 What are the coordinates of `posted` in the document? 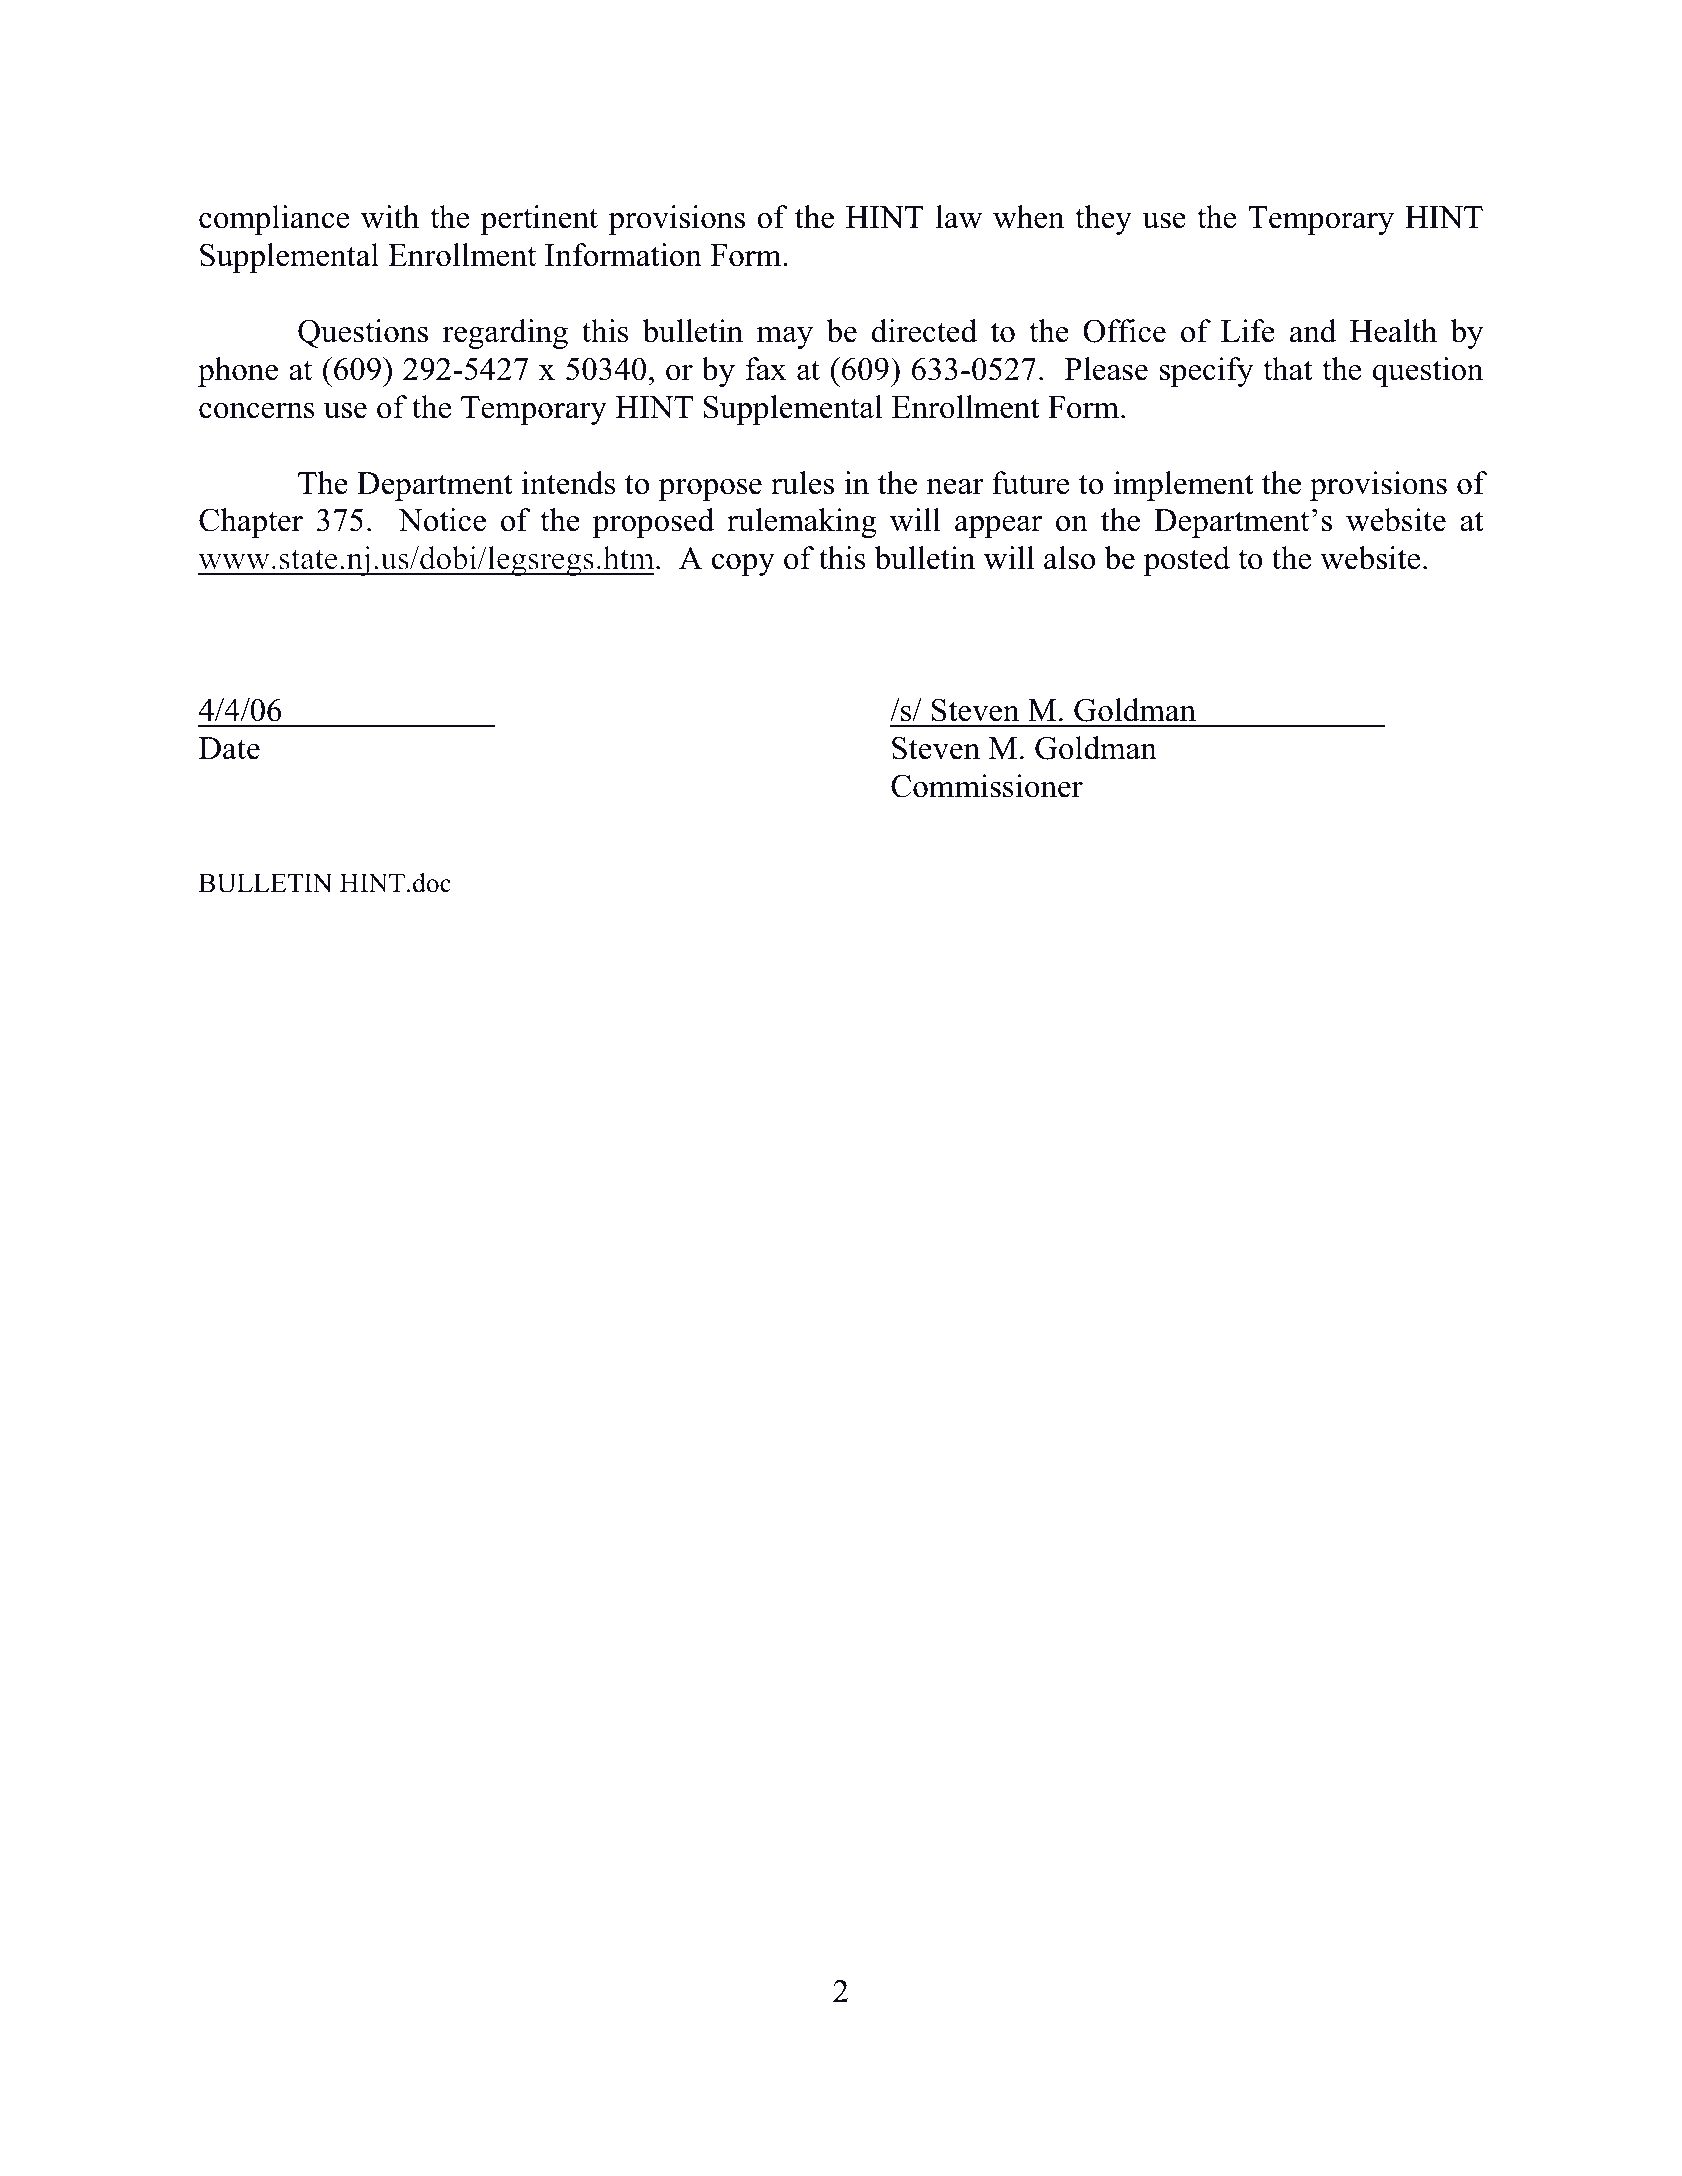 It's located at (1186, 561).
